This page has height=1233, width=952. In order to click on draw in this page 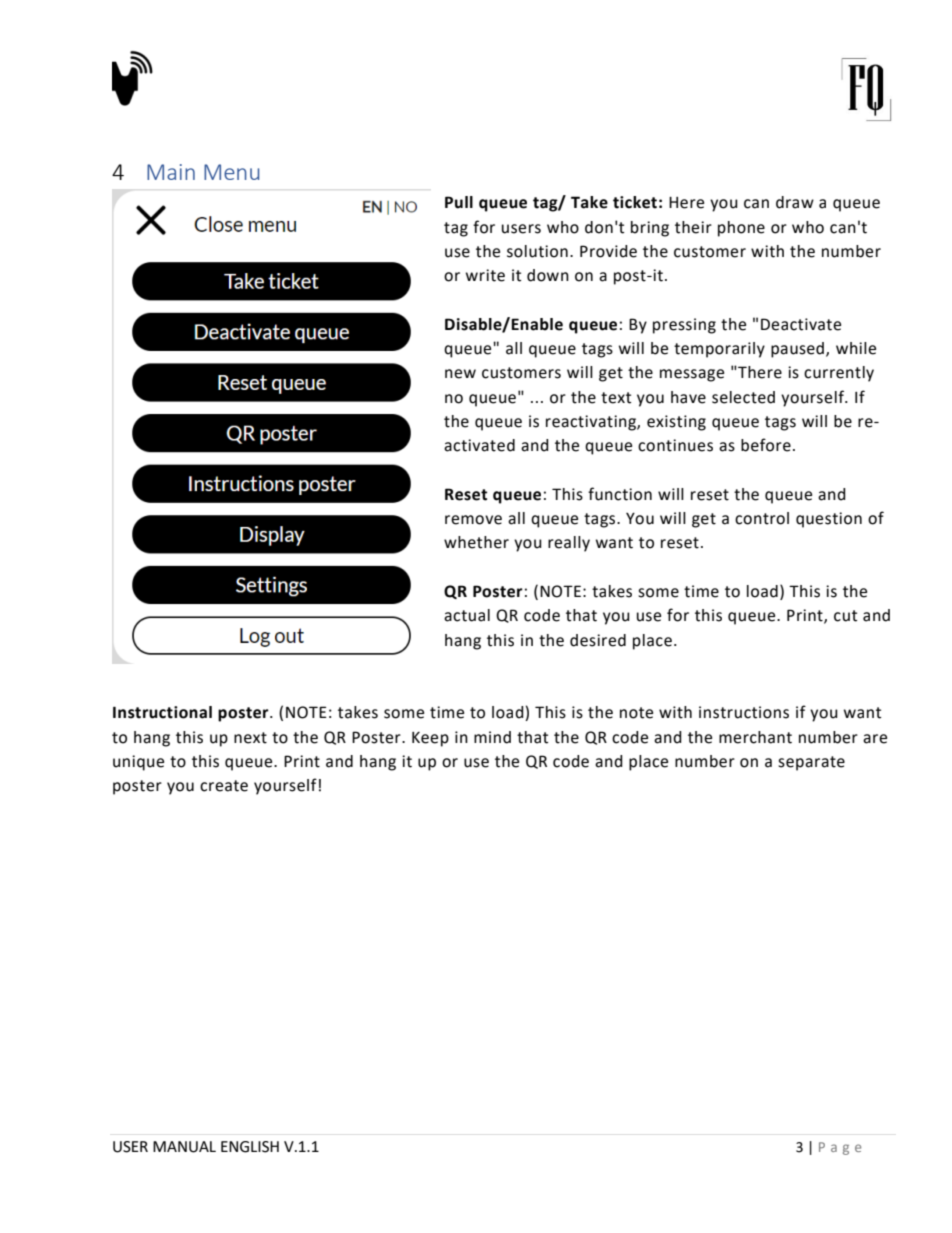, I will do `click(795, 202)`.
